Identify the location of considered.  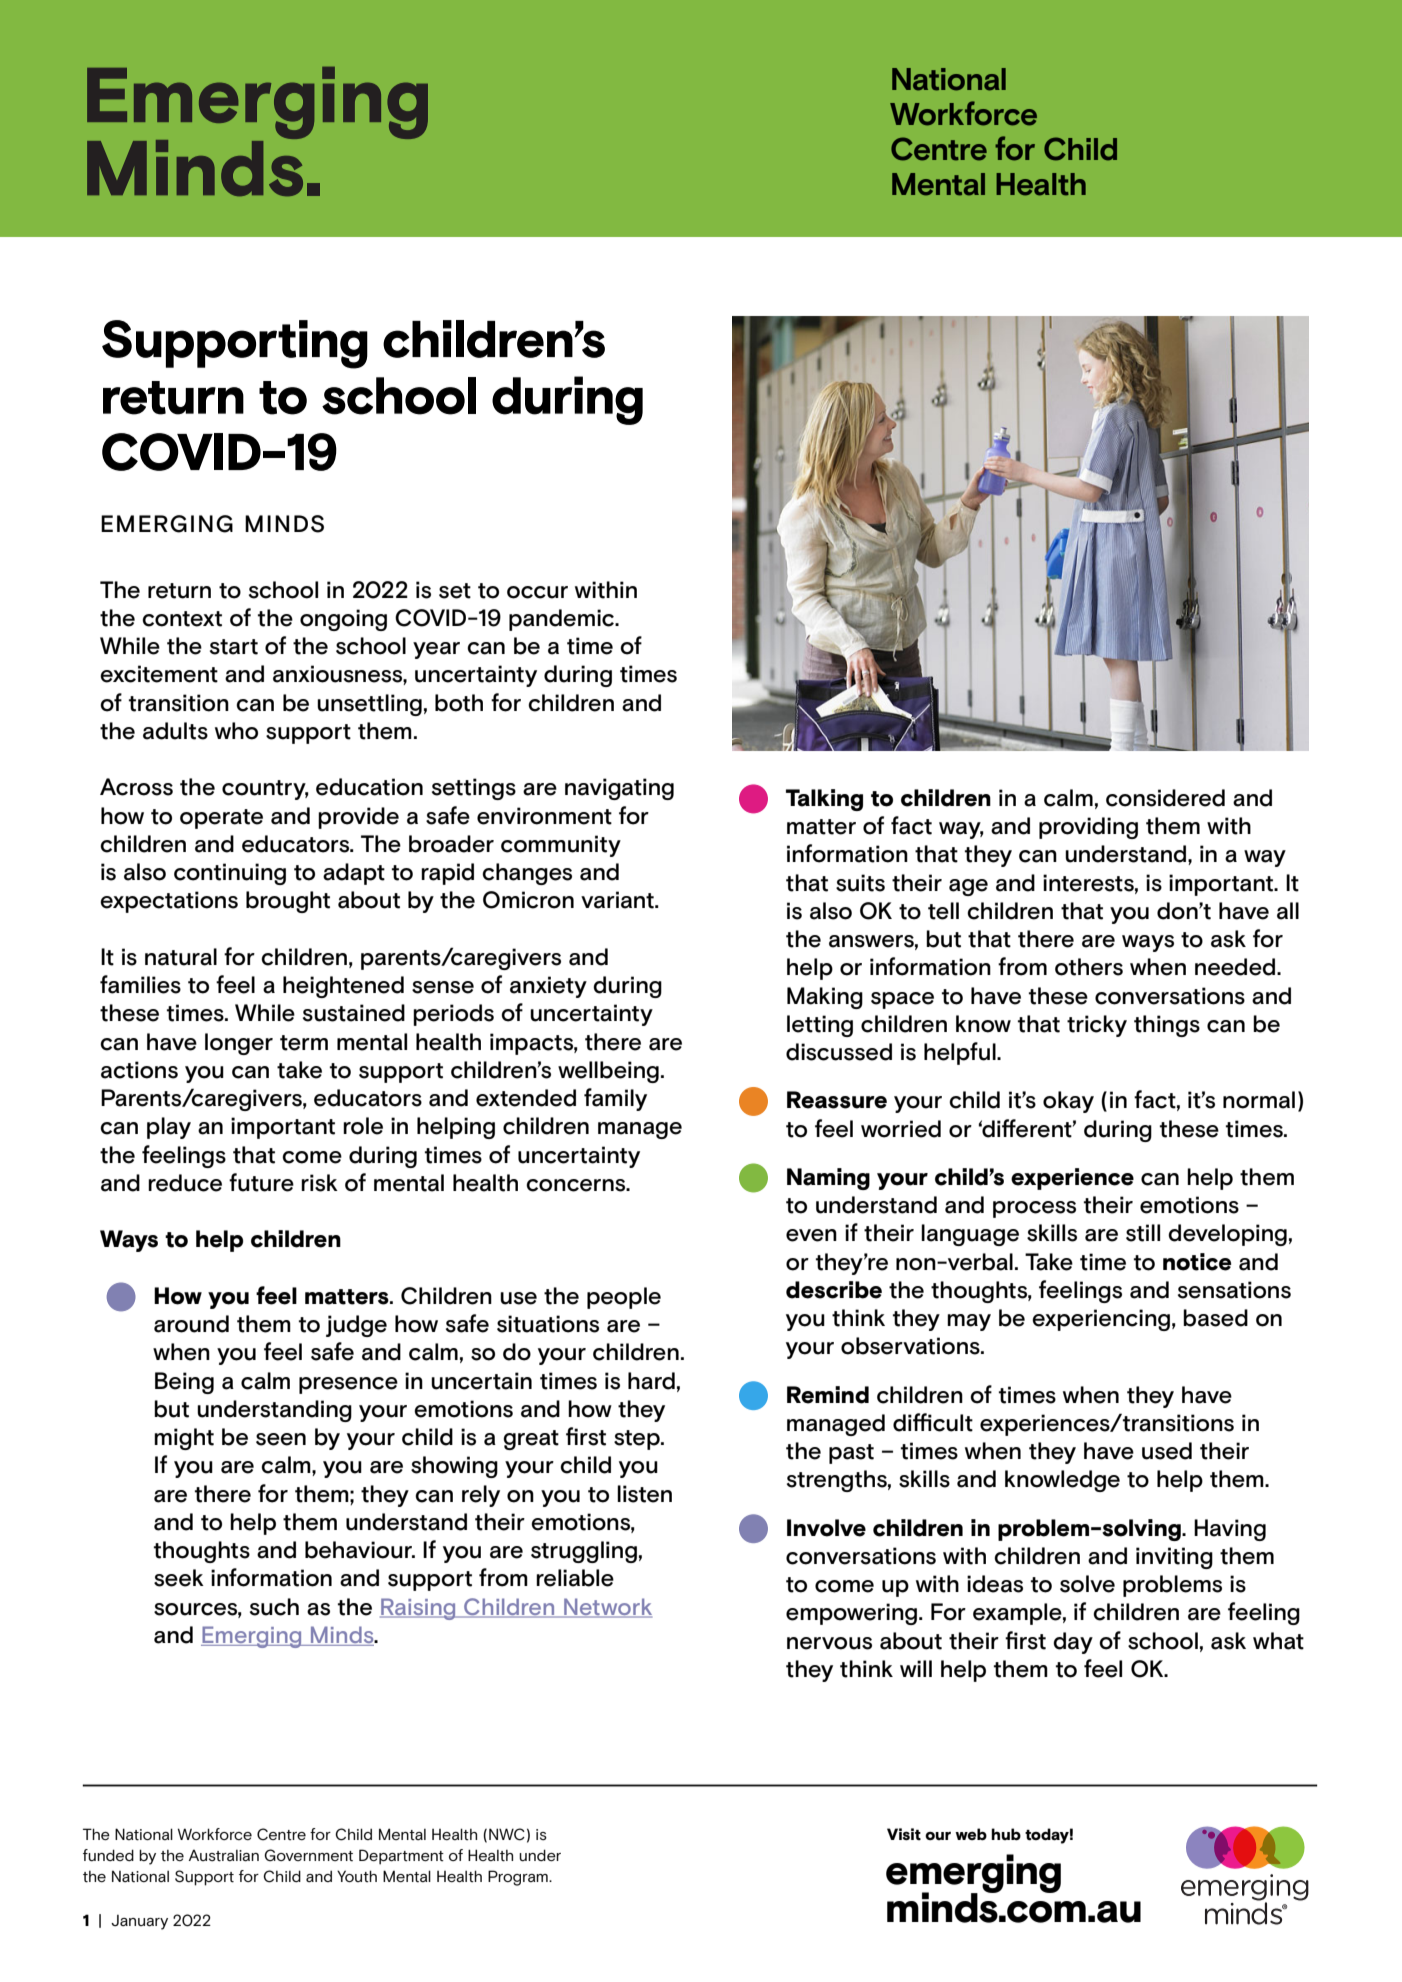
(1165, 798).
